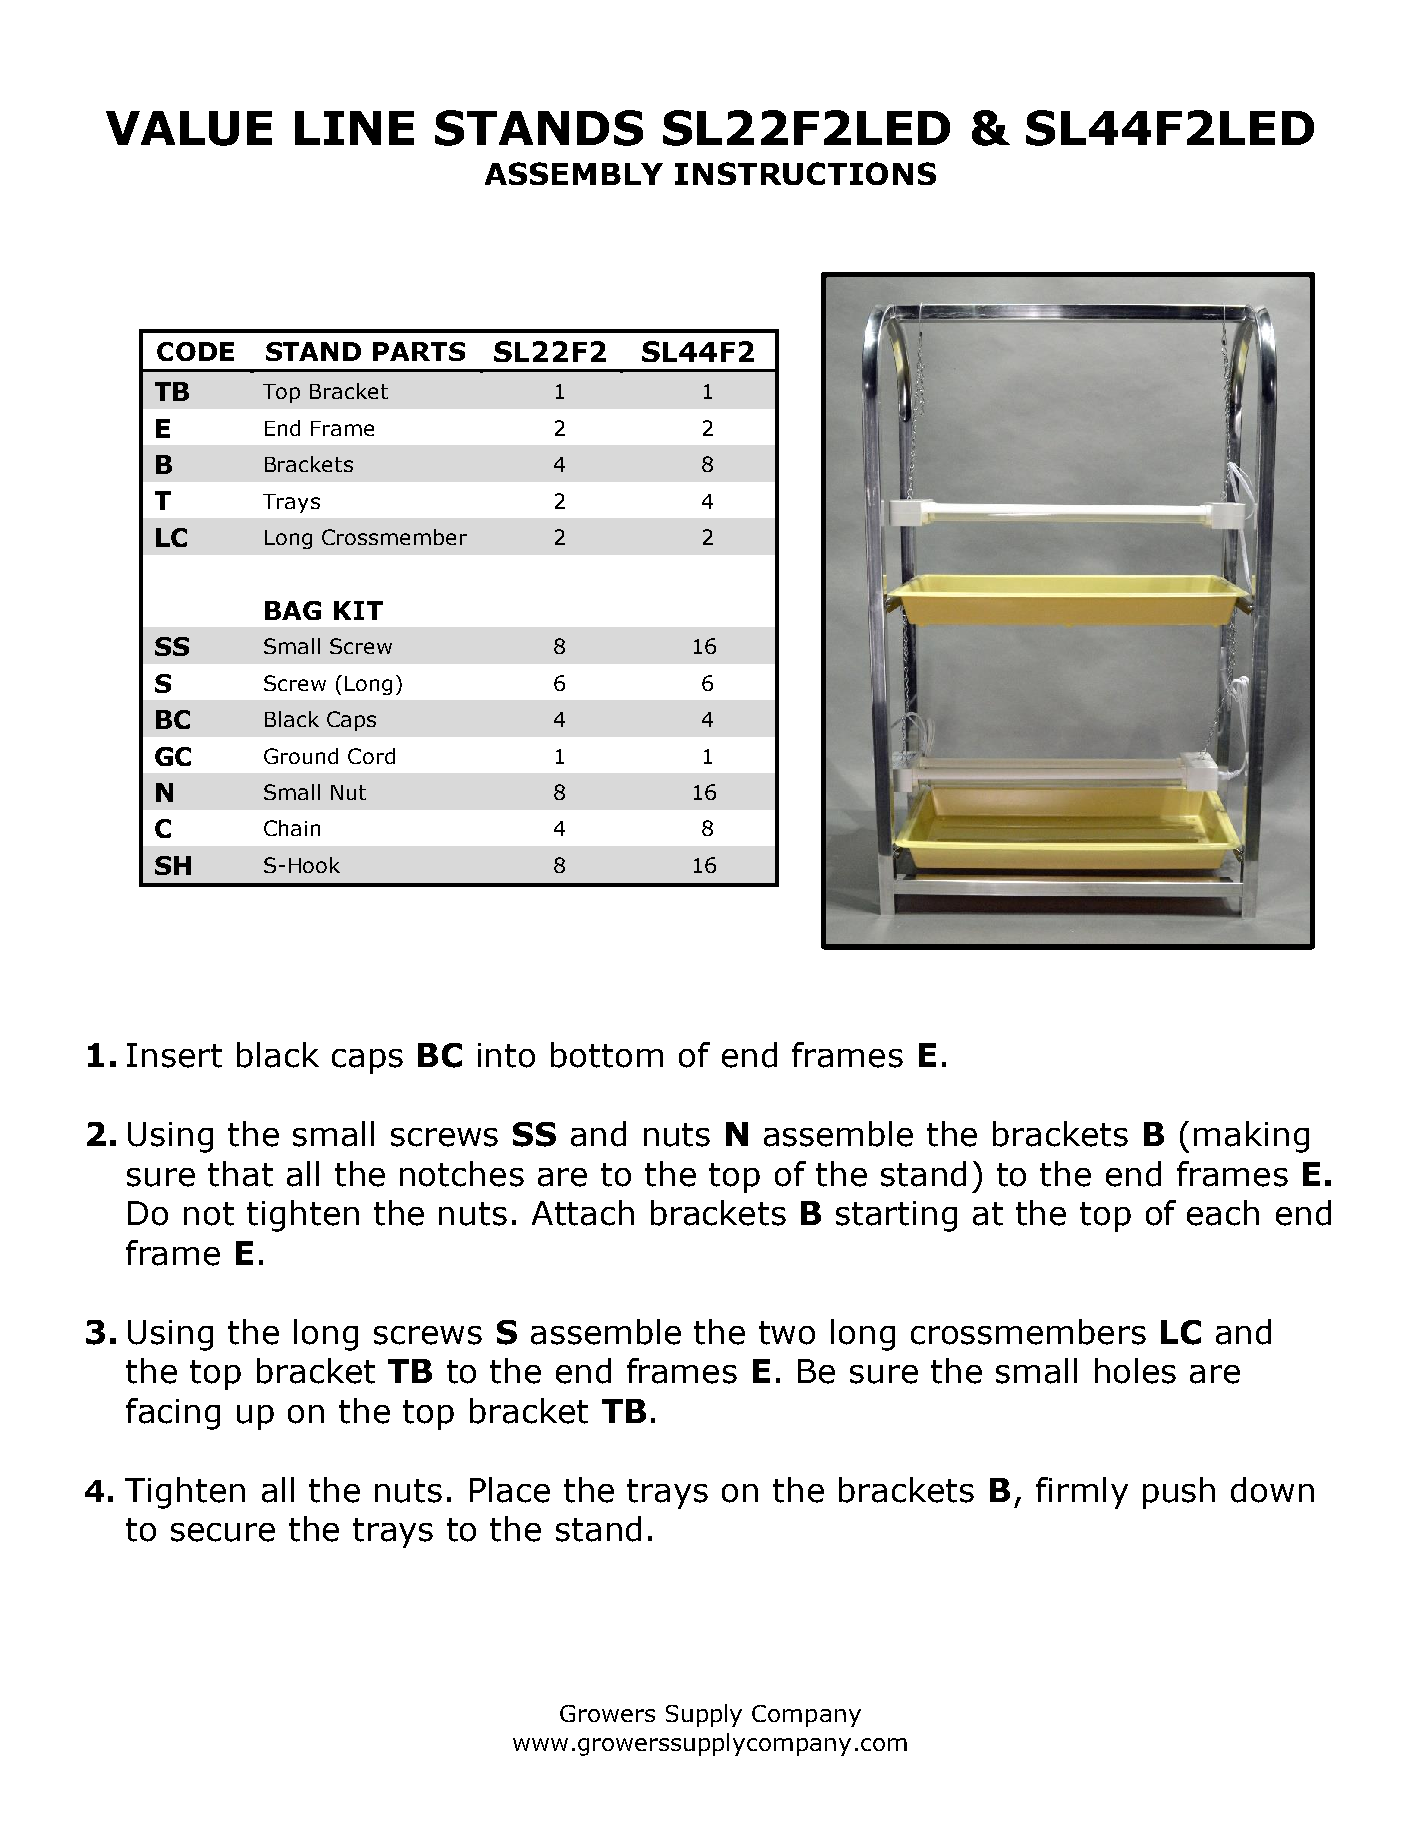 Image resolution: width=1421 pixels, height=1839 pixels. Describe the element at coordinates (292, 828) in the screenshot. I see `Chain` at that location.
